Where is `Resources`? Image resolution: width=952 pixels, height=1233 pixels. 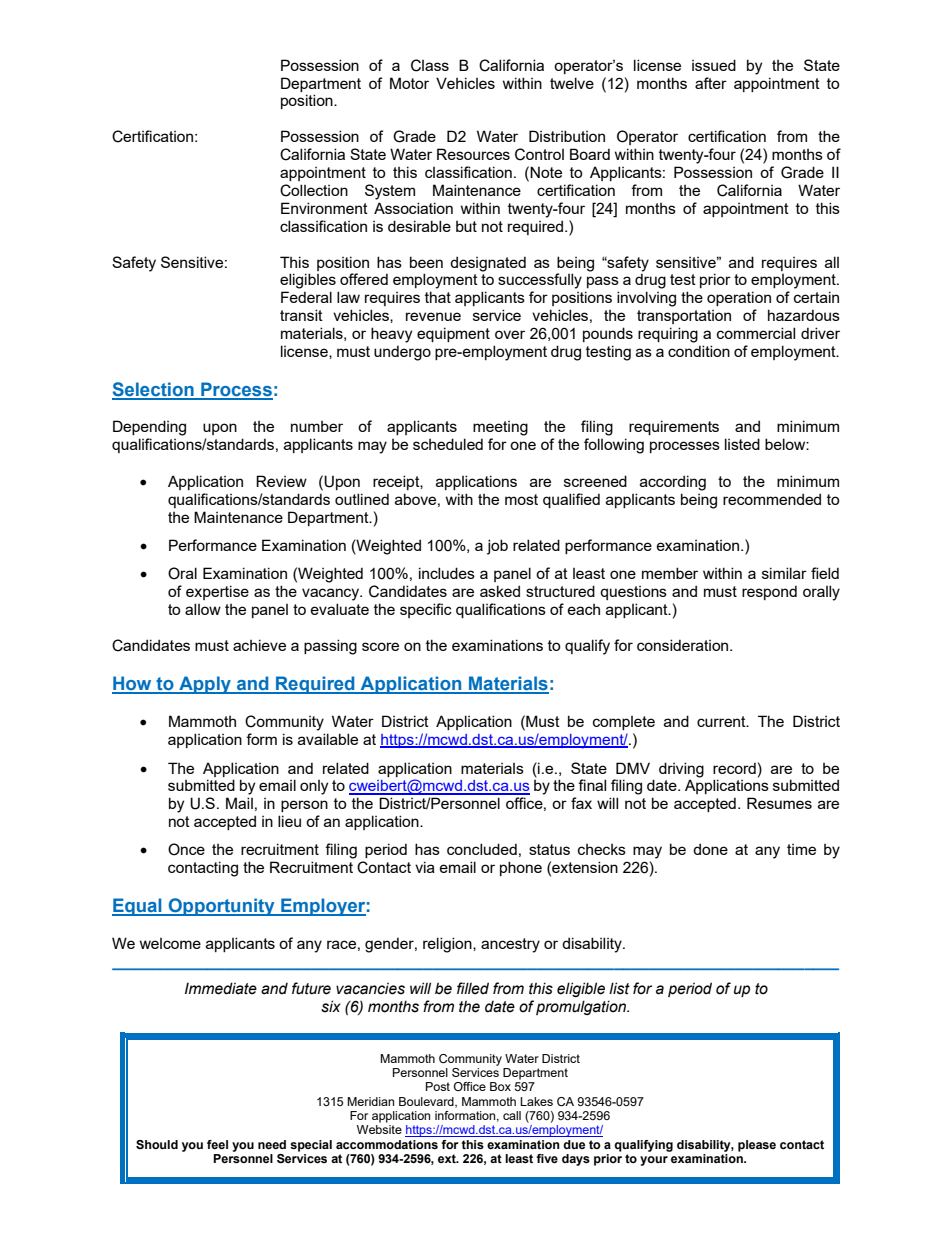 Resources is located at coordinates (473, 154).
